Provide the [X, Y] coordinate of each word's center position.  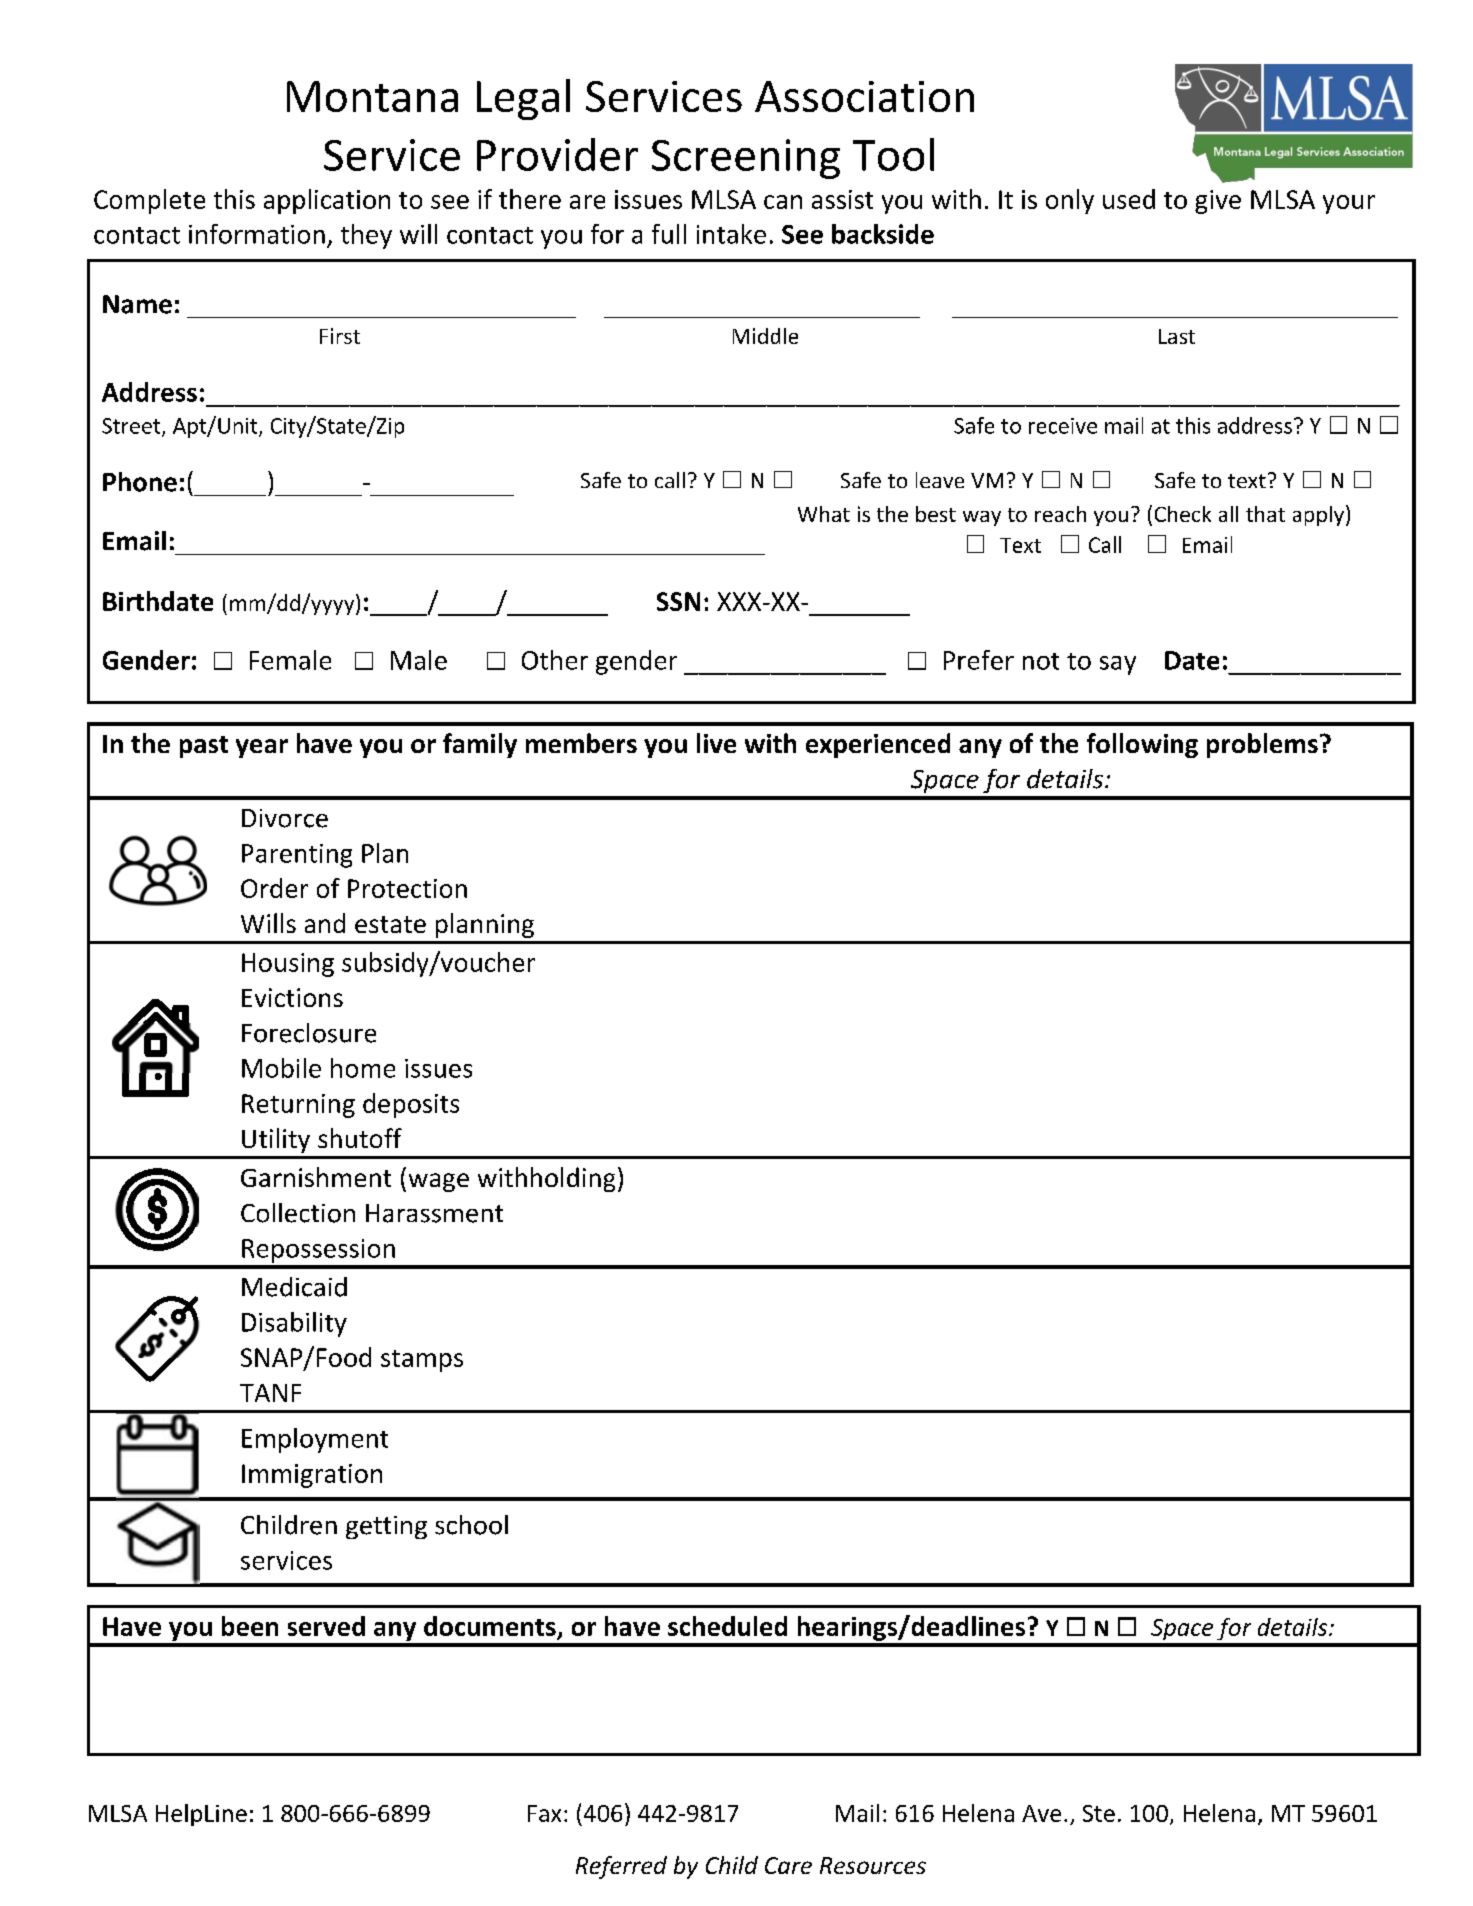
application [327, 201]
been [250, 1626]
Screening [746, 159]
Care [788, 1865]
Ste [1099, 1813]
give [1218, 202]
